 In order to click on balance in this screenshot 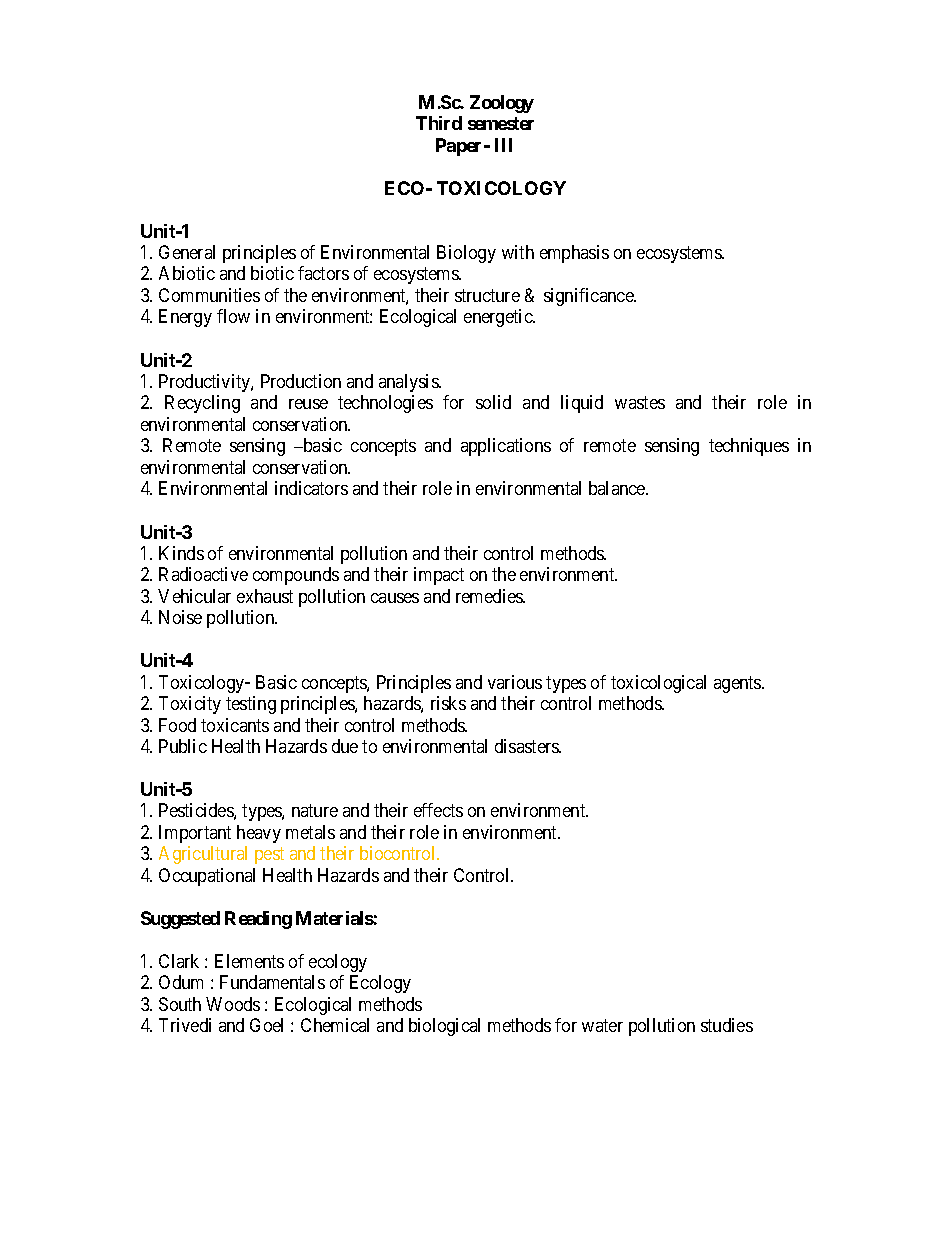, I will do `click(618, 488)`.
